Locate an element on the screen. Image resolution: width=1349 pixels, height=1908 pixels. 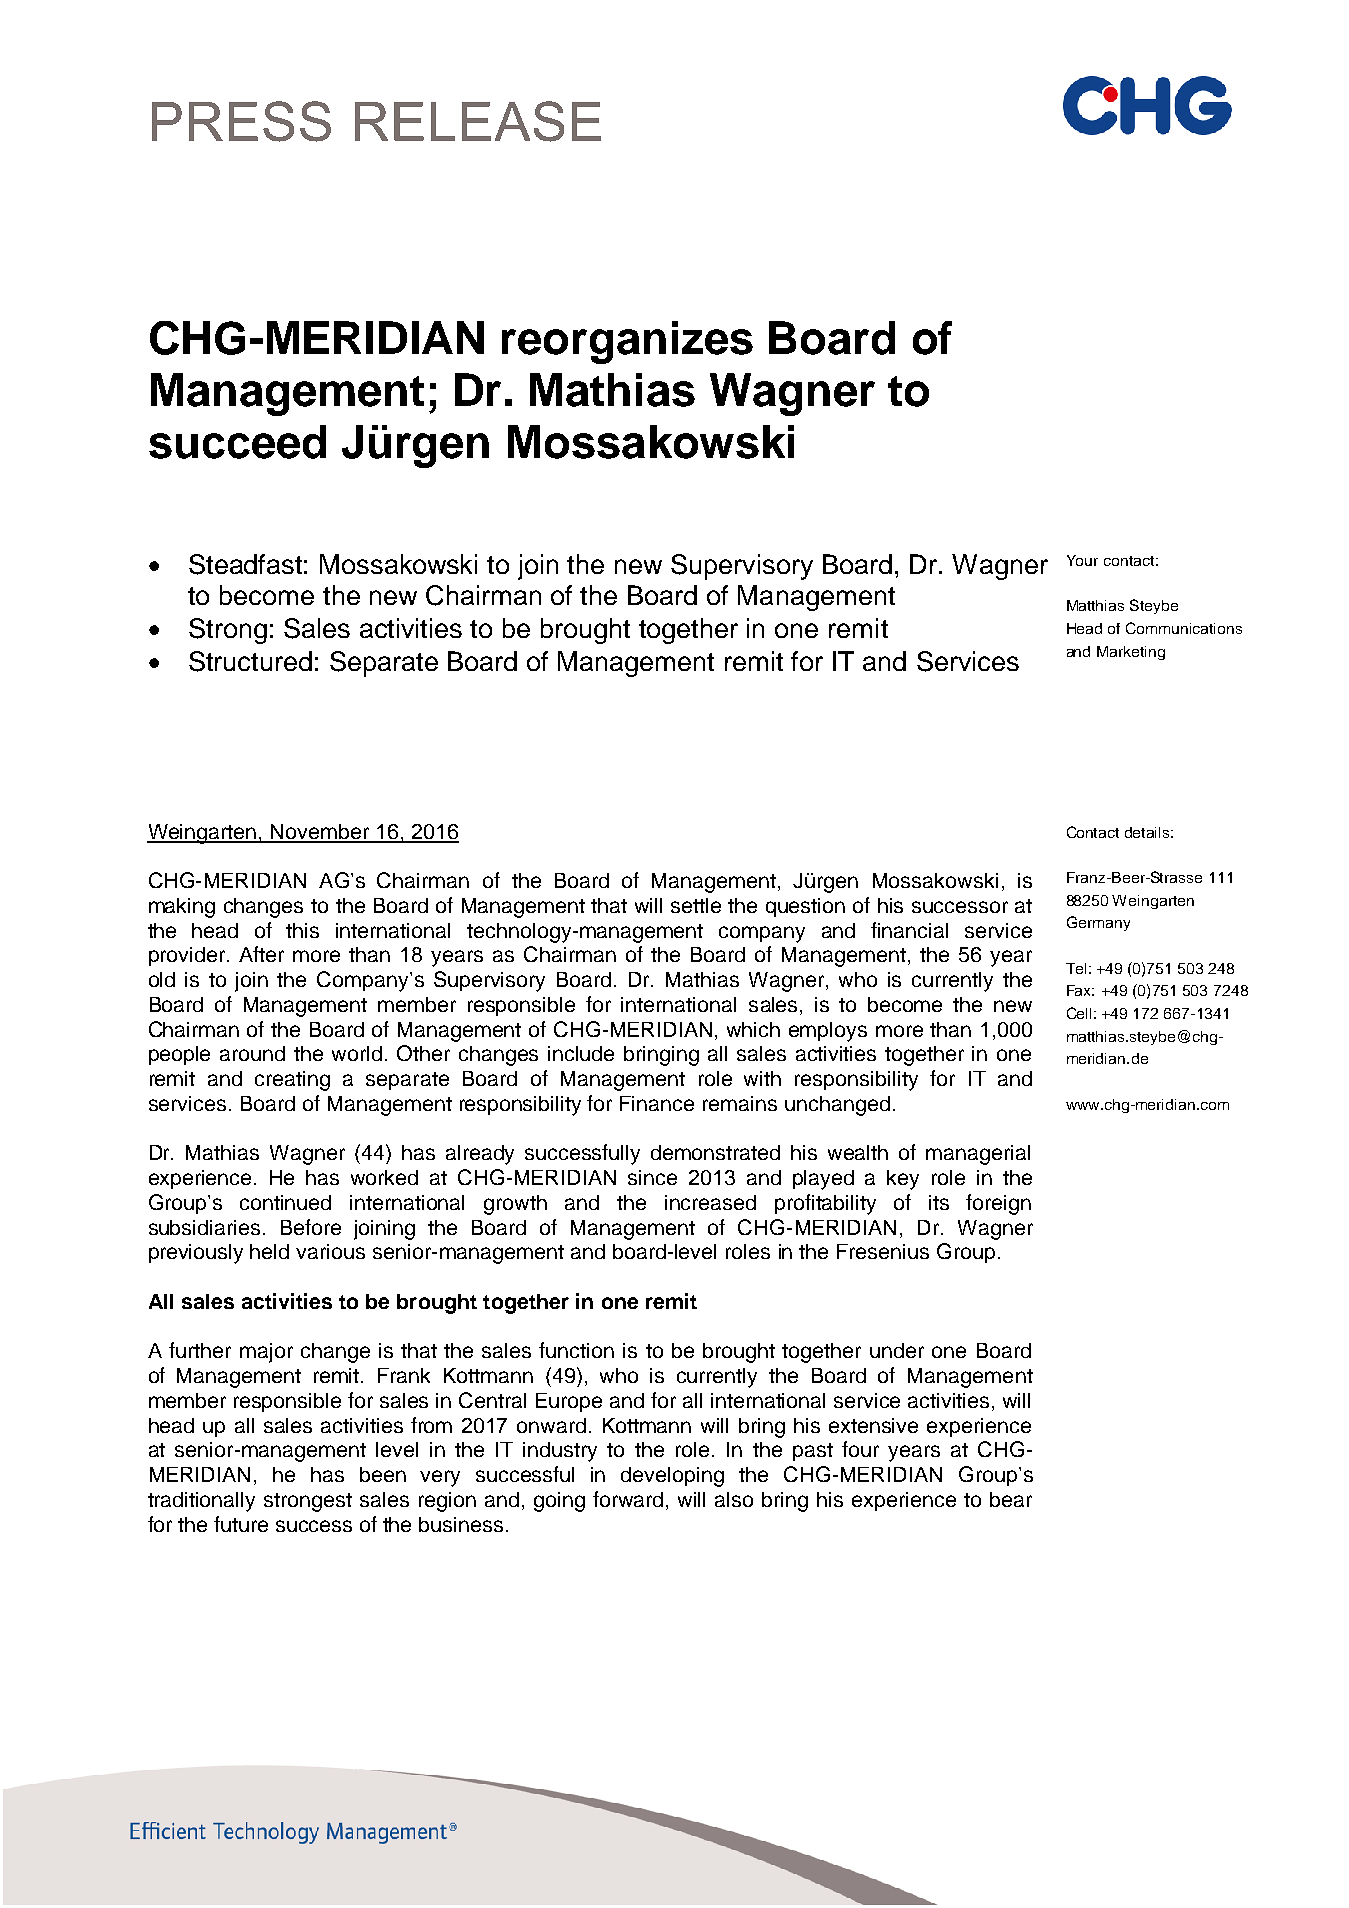
PRESS is located at coordinates (241, 121).
